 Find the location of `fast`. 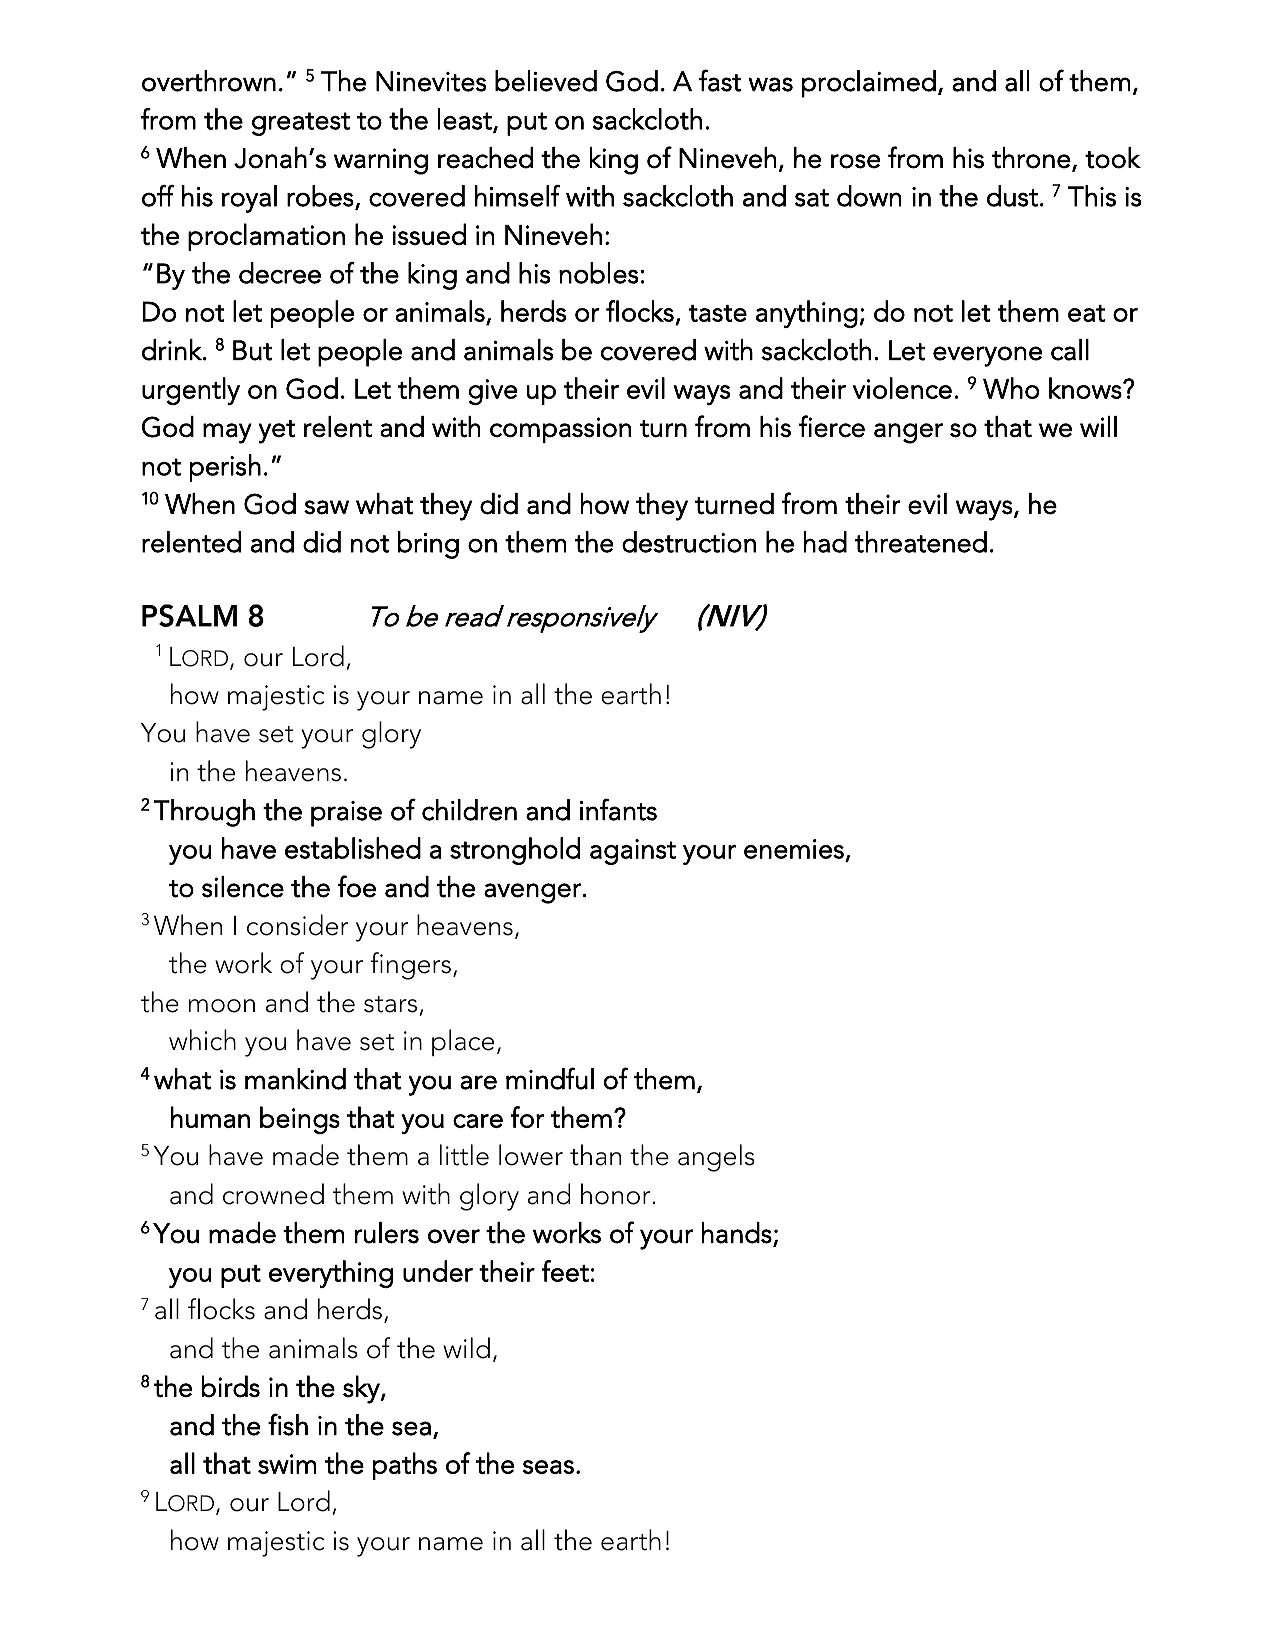

fast is located at coordinates (720, 80).
